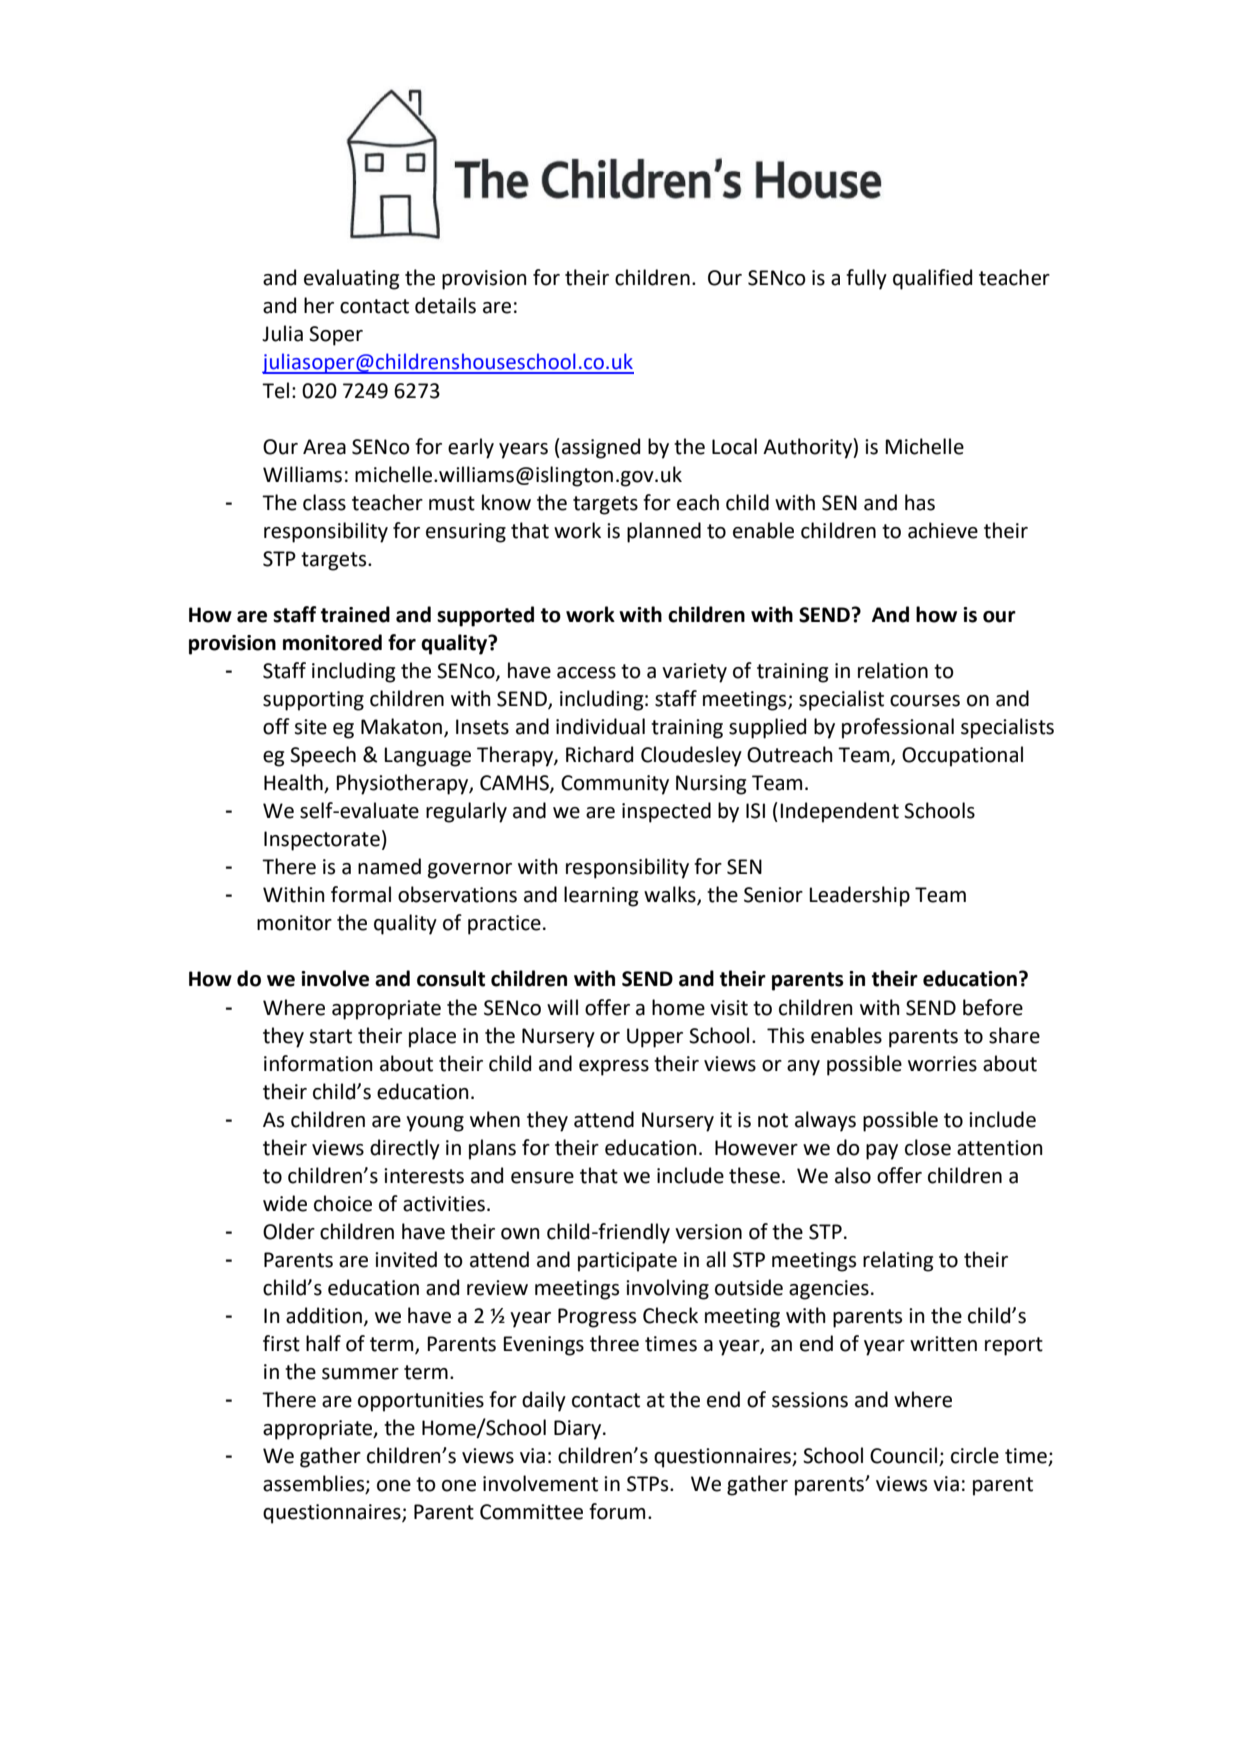 The width and height of the page is (1244, 1758). What do you see at coordinates (860, 896) in the page?
I see `Leadership` at bounding box center [860, 896].
